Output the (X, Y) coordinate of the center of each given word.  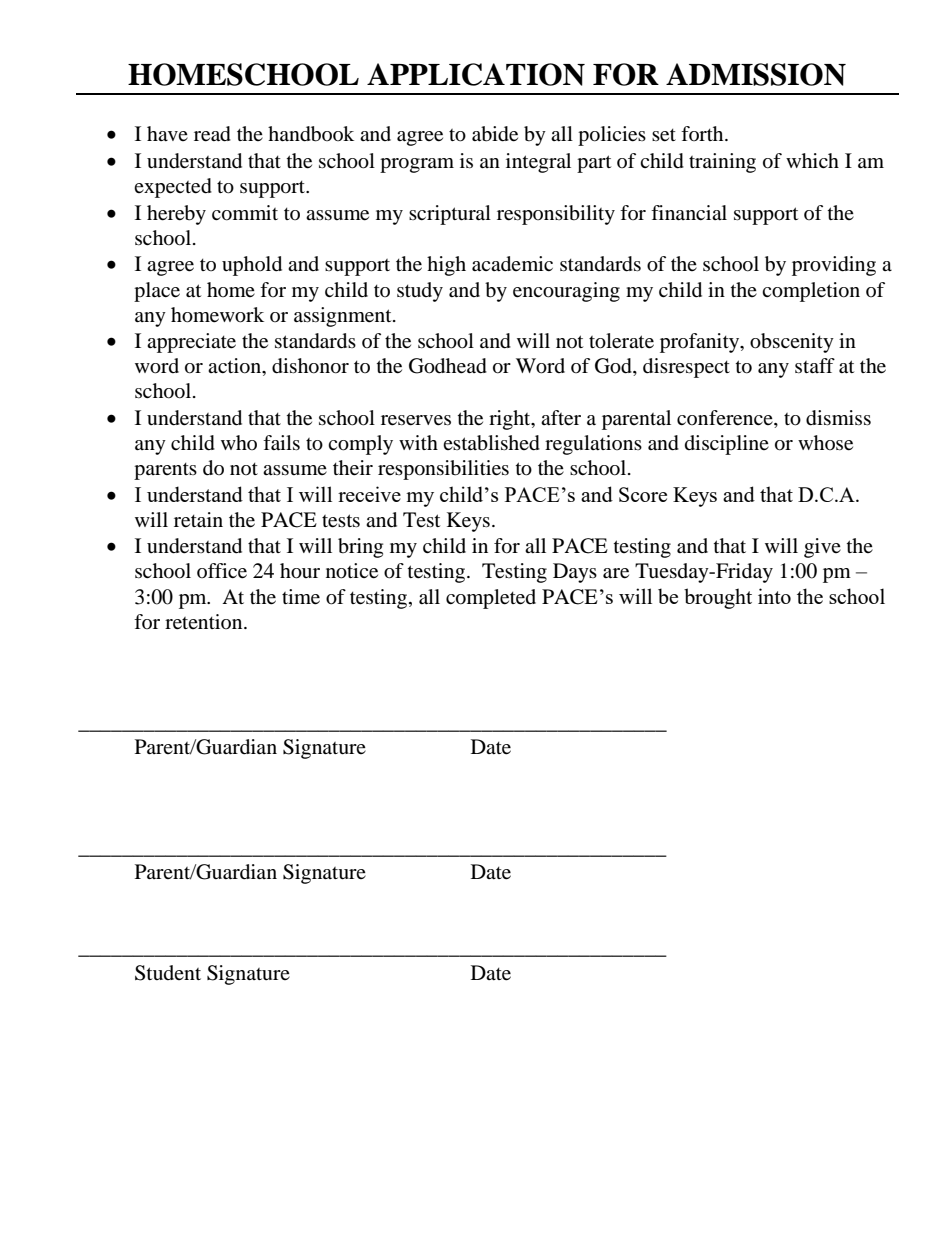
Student (168, 973)
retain (198, 520)
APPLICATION (476, 74)
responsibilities (443, 470)
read (212, 134)
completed (491, 599)
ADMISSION (756, 74)
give (822, 548)
